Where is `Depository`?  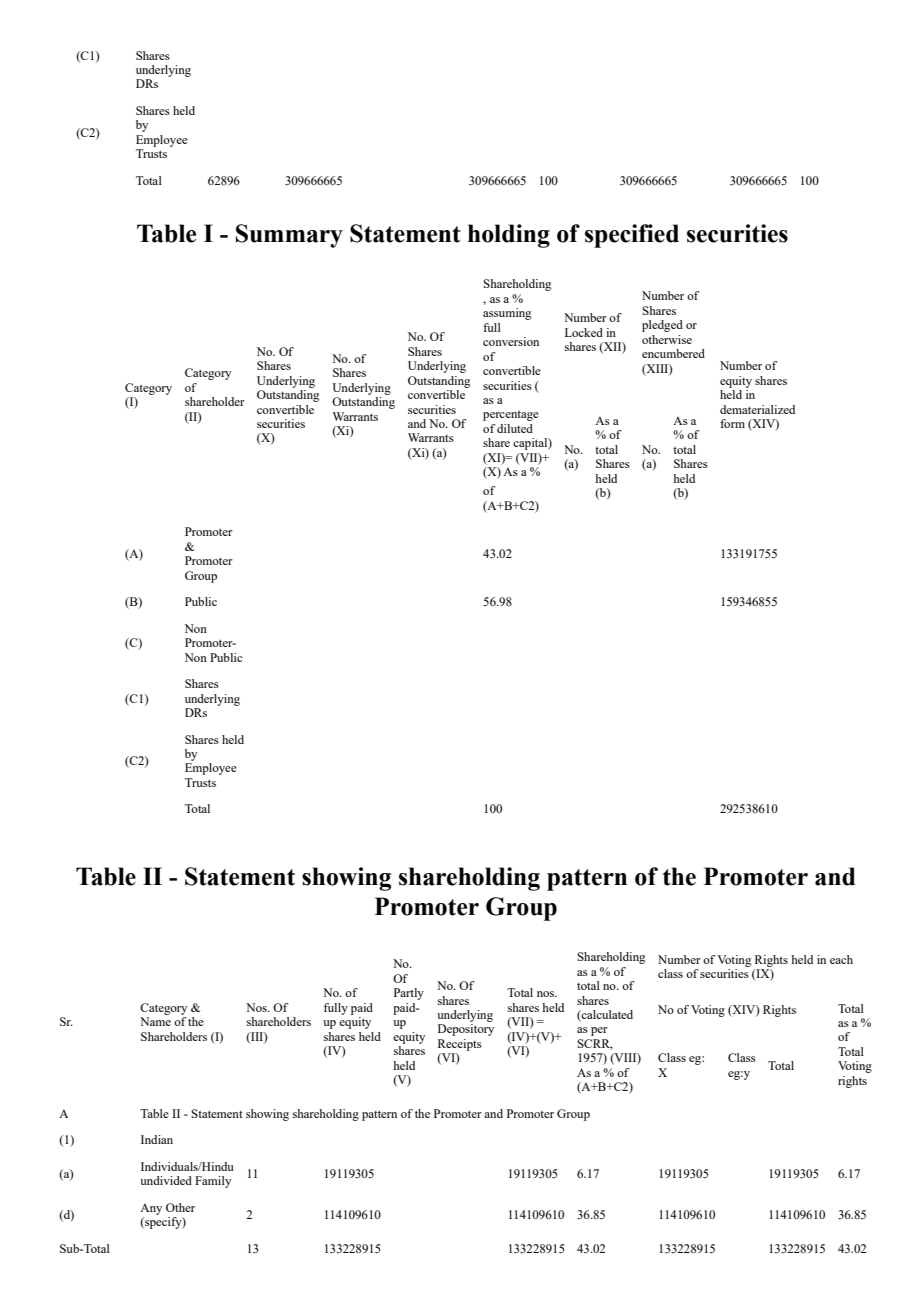 Depository is located at coordinates (466, 1030).
